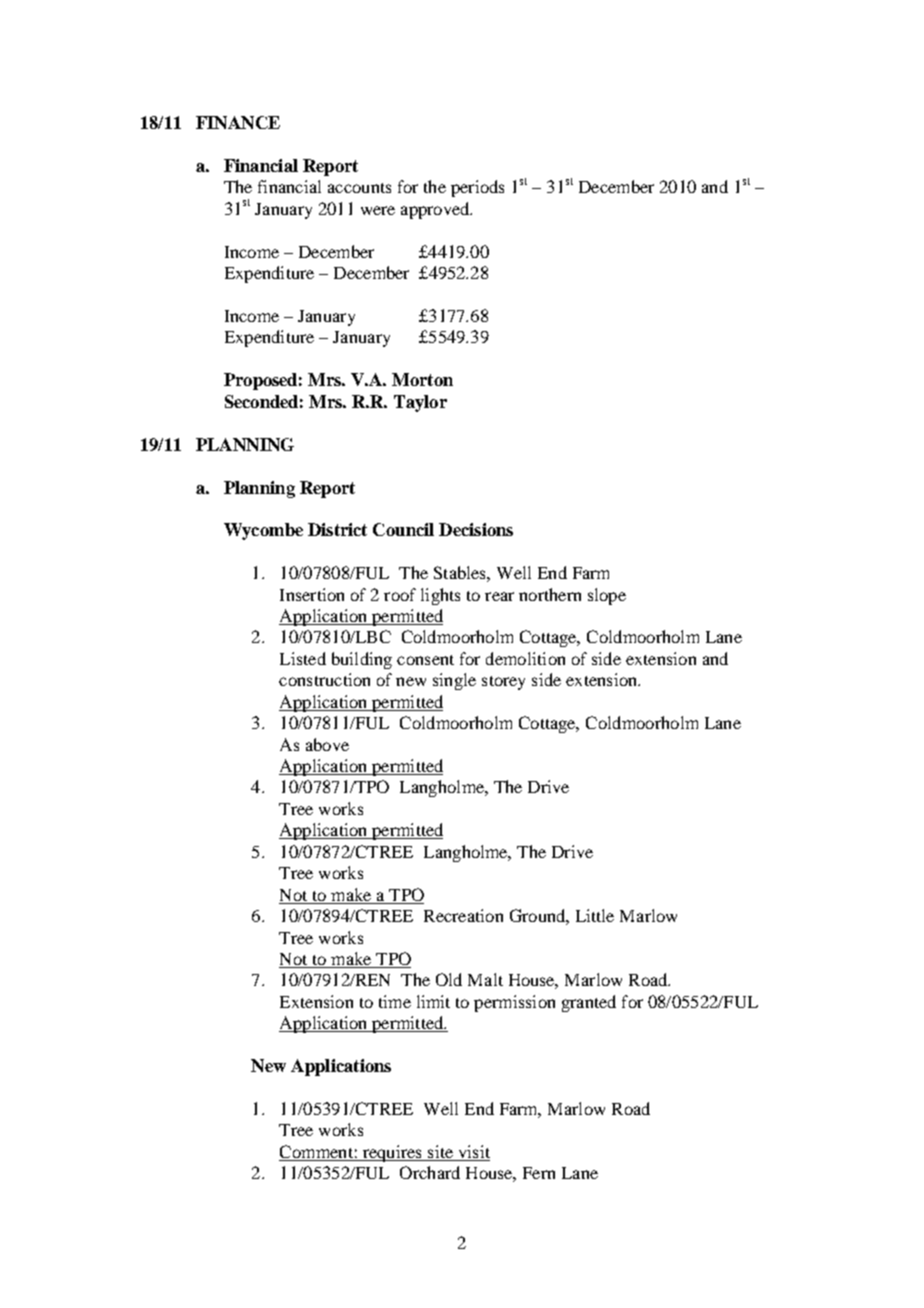 The width and height of the screenshot is (924, 1308). Describe the element at coordinates (436, 210) in the screenshot. I see `approved` at that location.
